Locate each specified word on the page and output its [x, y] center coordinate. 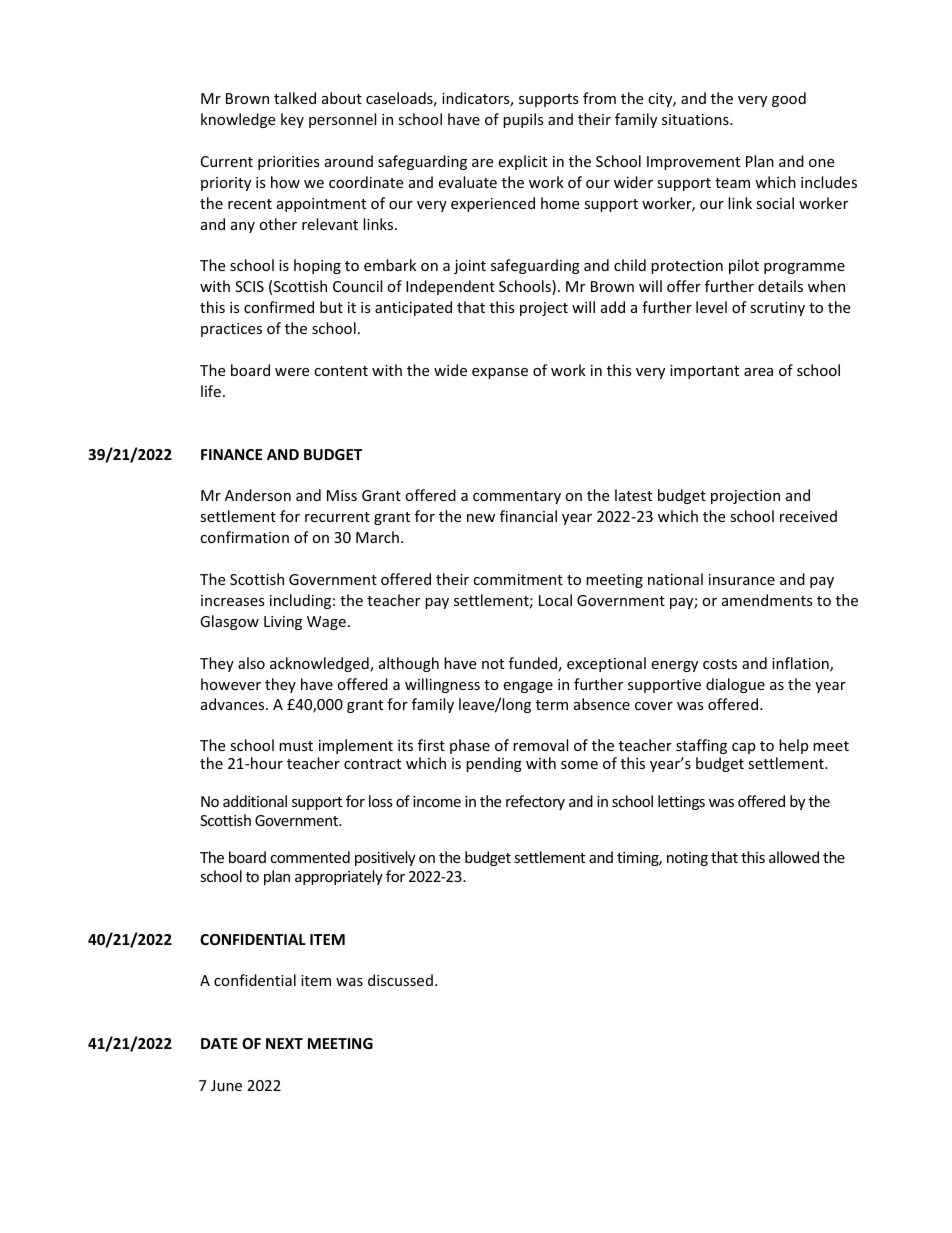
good [789, 99]
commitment [518, 579]
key [292, 120]
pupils [523, 120]
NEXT [284, 1043]
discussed [400, 980]
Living [283, 623]
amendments [767, 600]
